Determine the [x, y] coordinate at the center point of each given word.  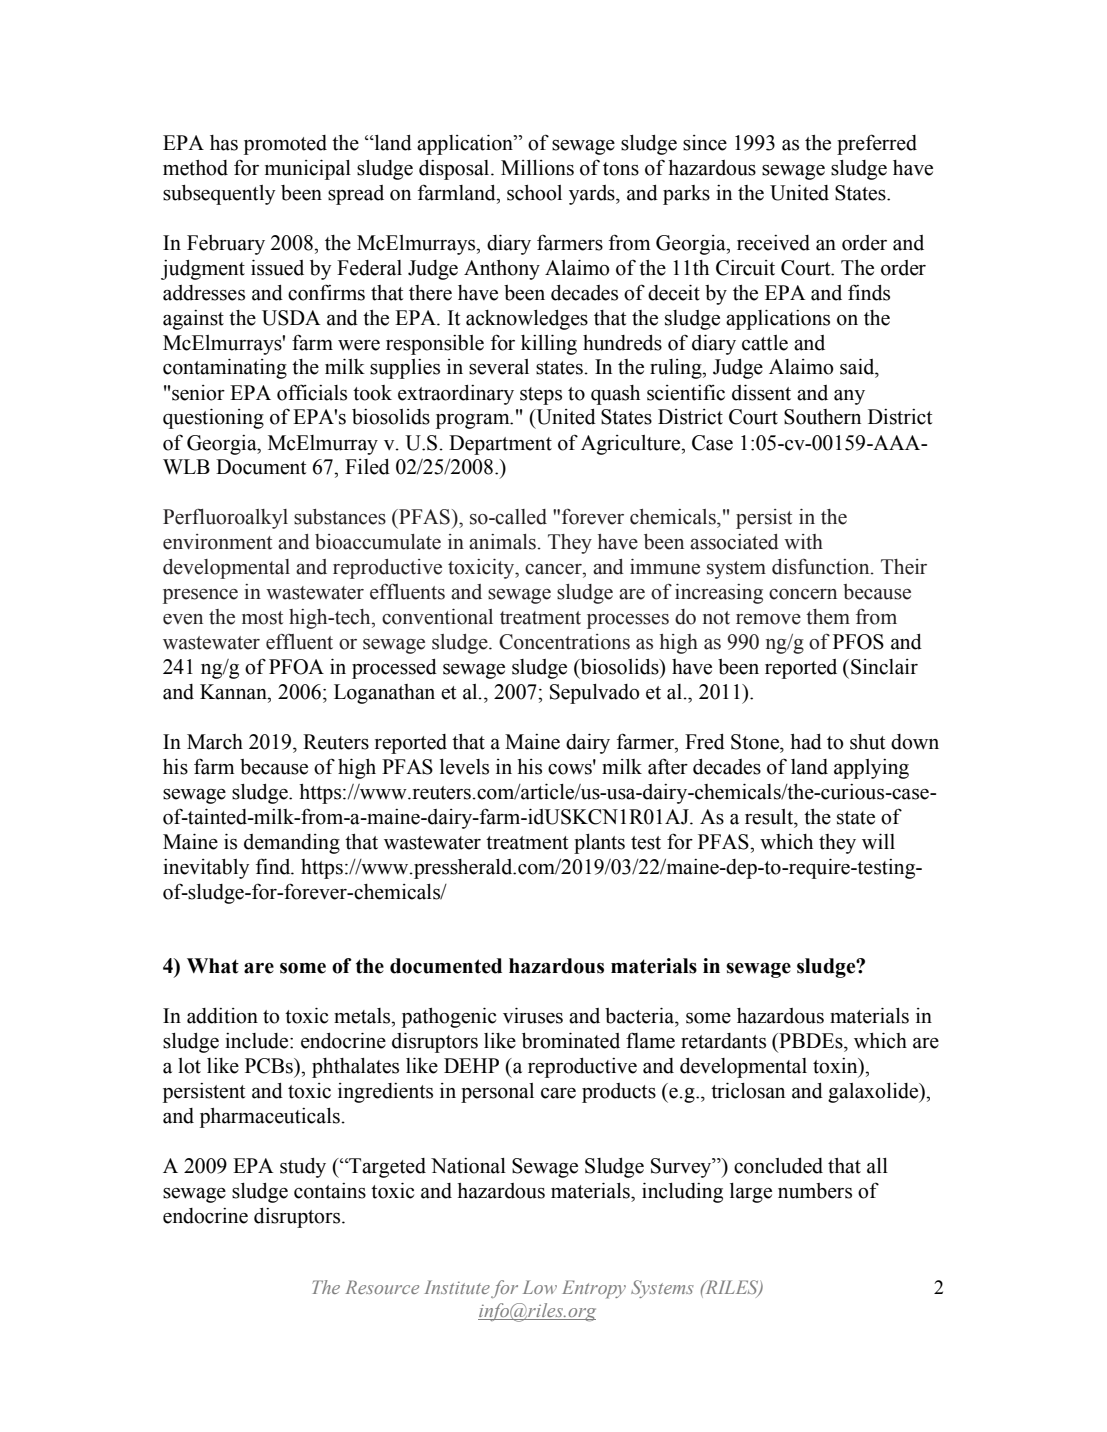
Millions [537, 168]
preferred [877, 144]
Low [540, 1287]
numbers [815, 1191]
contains [330, 1191]
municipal [308, 169]
